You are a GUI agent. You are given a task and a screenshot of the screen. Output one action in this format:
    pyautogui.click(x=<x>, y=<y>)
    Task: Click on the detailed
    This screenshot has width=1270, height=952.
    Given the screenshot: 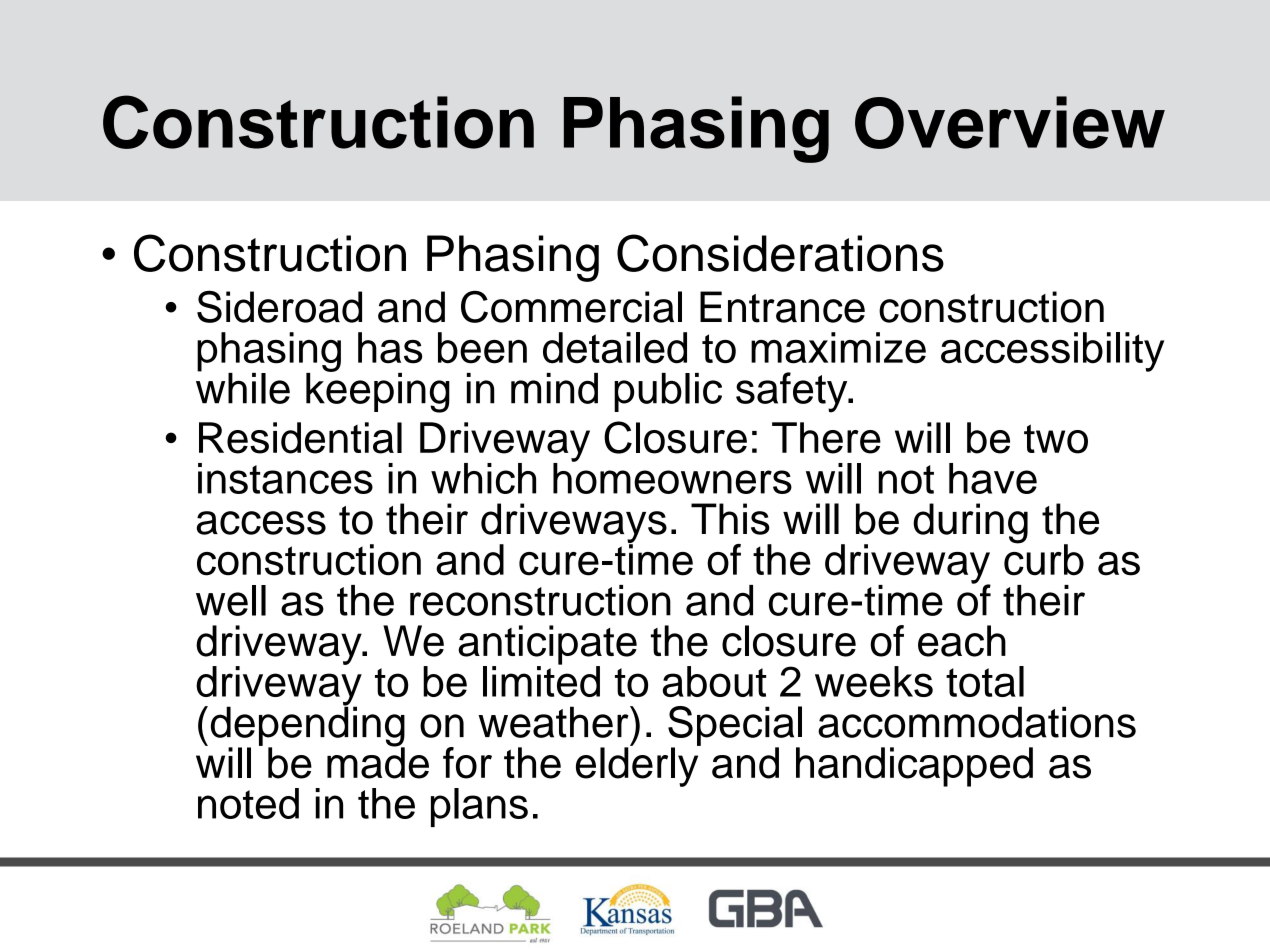 What is the action you would take?
    pyautogui.click(x=615, y=348)
